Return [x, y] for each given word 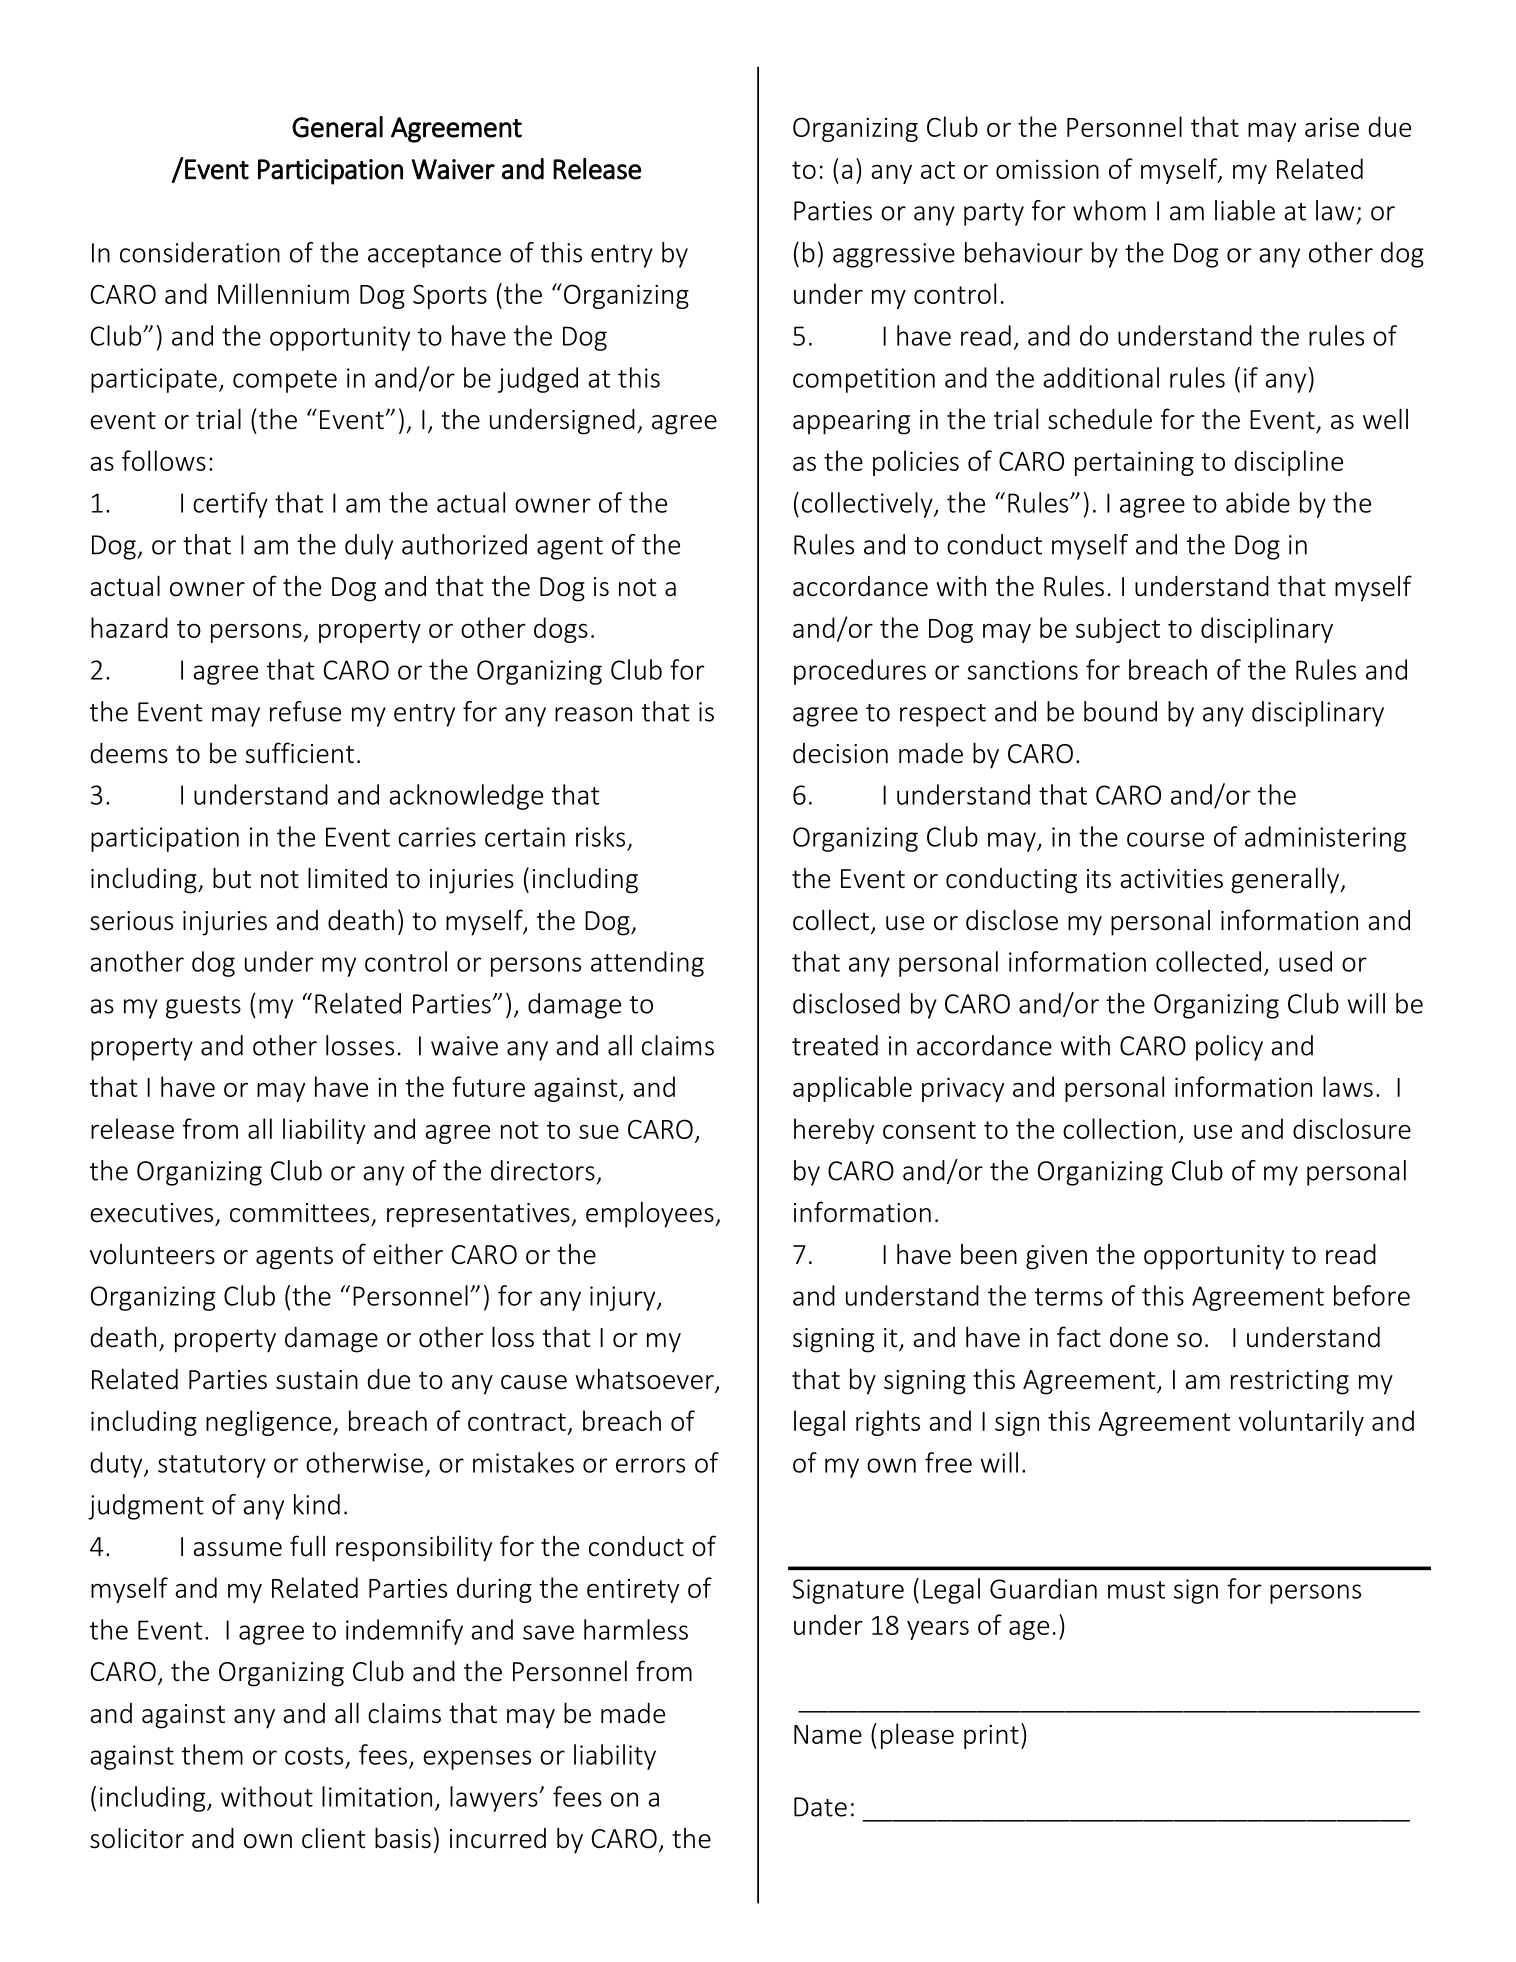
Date [820, 1807]
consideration [200, 252]
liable [1245, 210]
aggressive [894, 255]
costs [314, 1756]
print [991, 1736]
